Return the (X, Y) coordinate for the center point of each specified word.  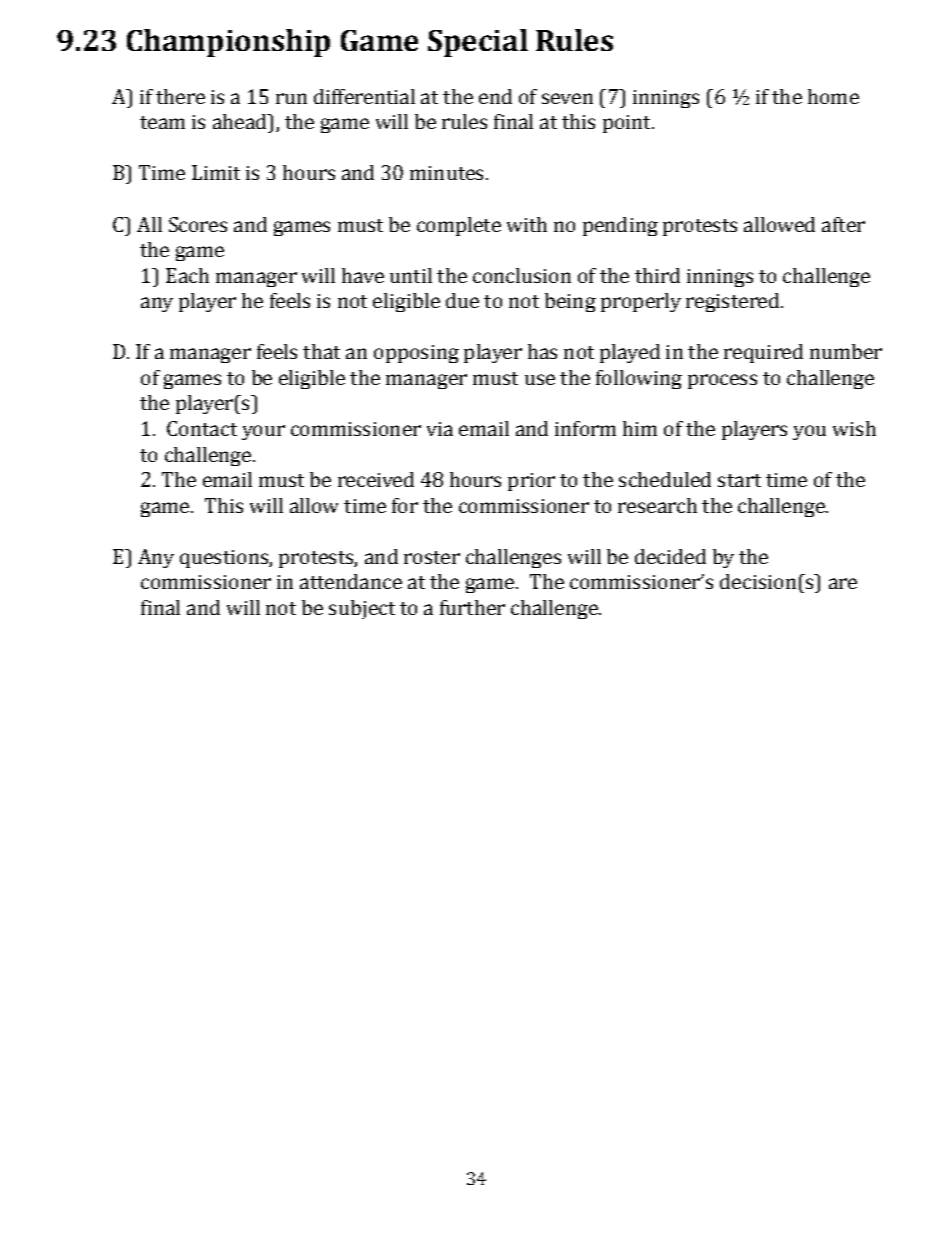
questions (225, 559)
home (833, 96)
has (542, 351)
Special (478, 43)
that (321, 351)
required (763, 353)
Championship (228, 43)
